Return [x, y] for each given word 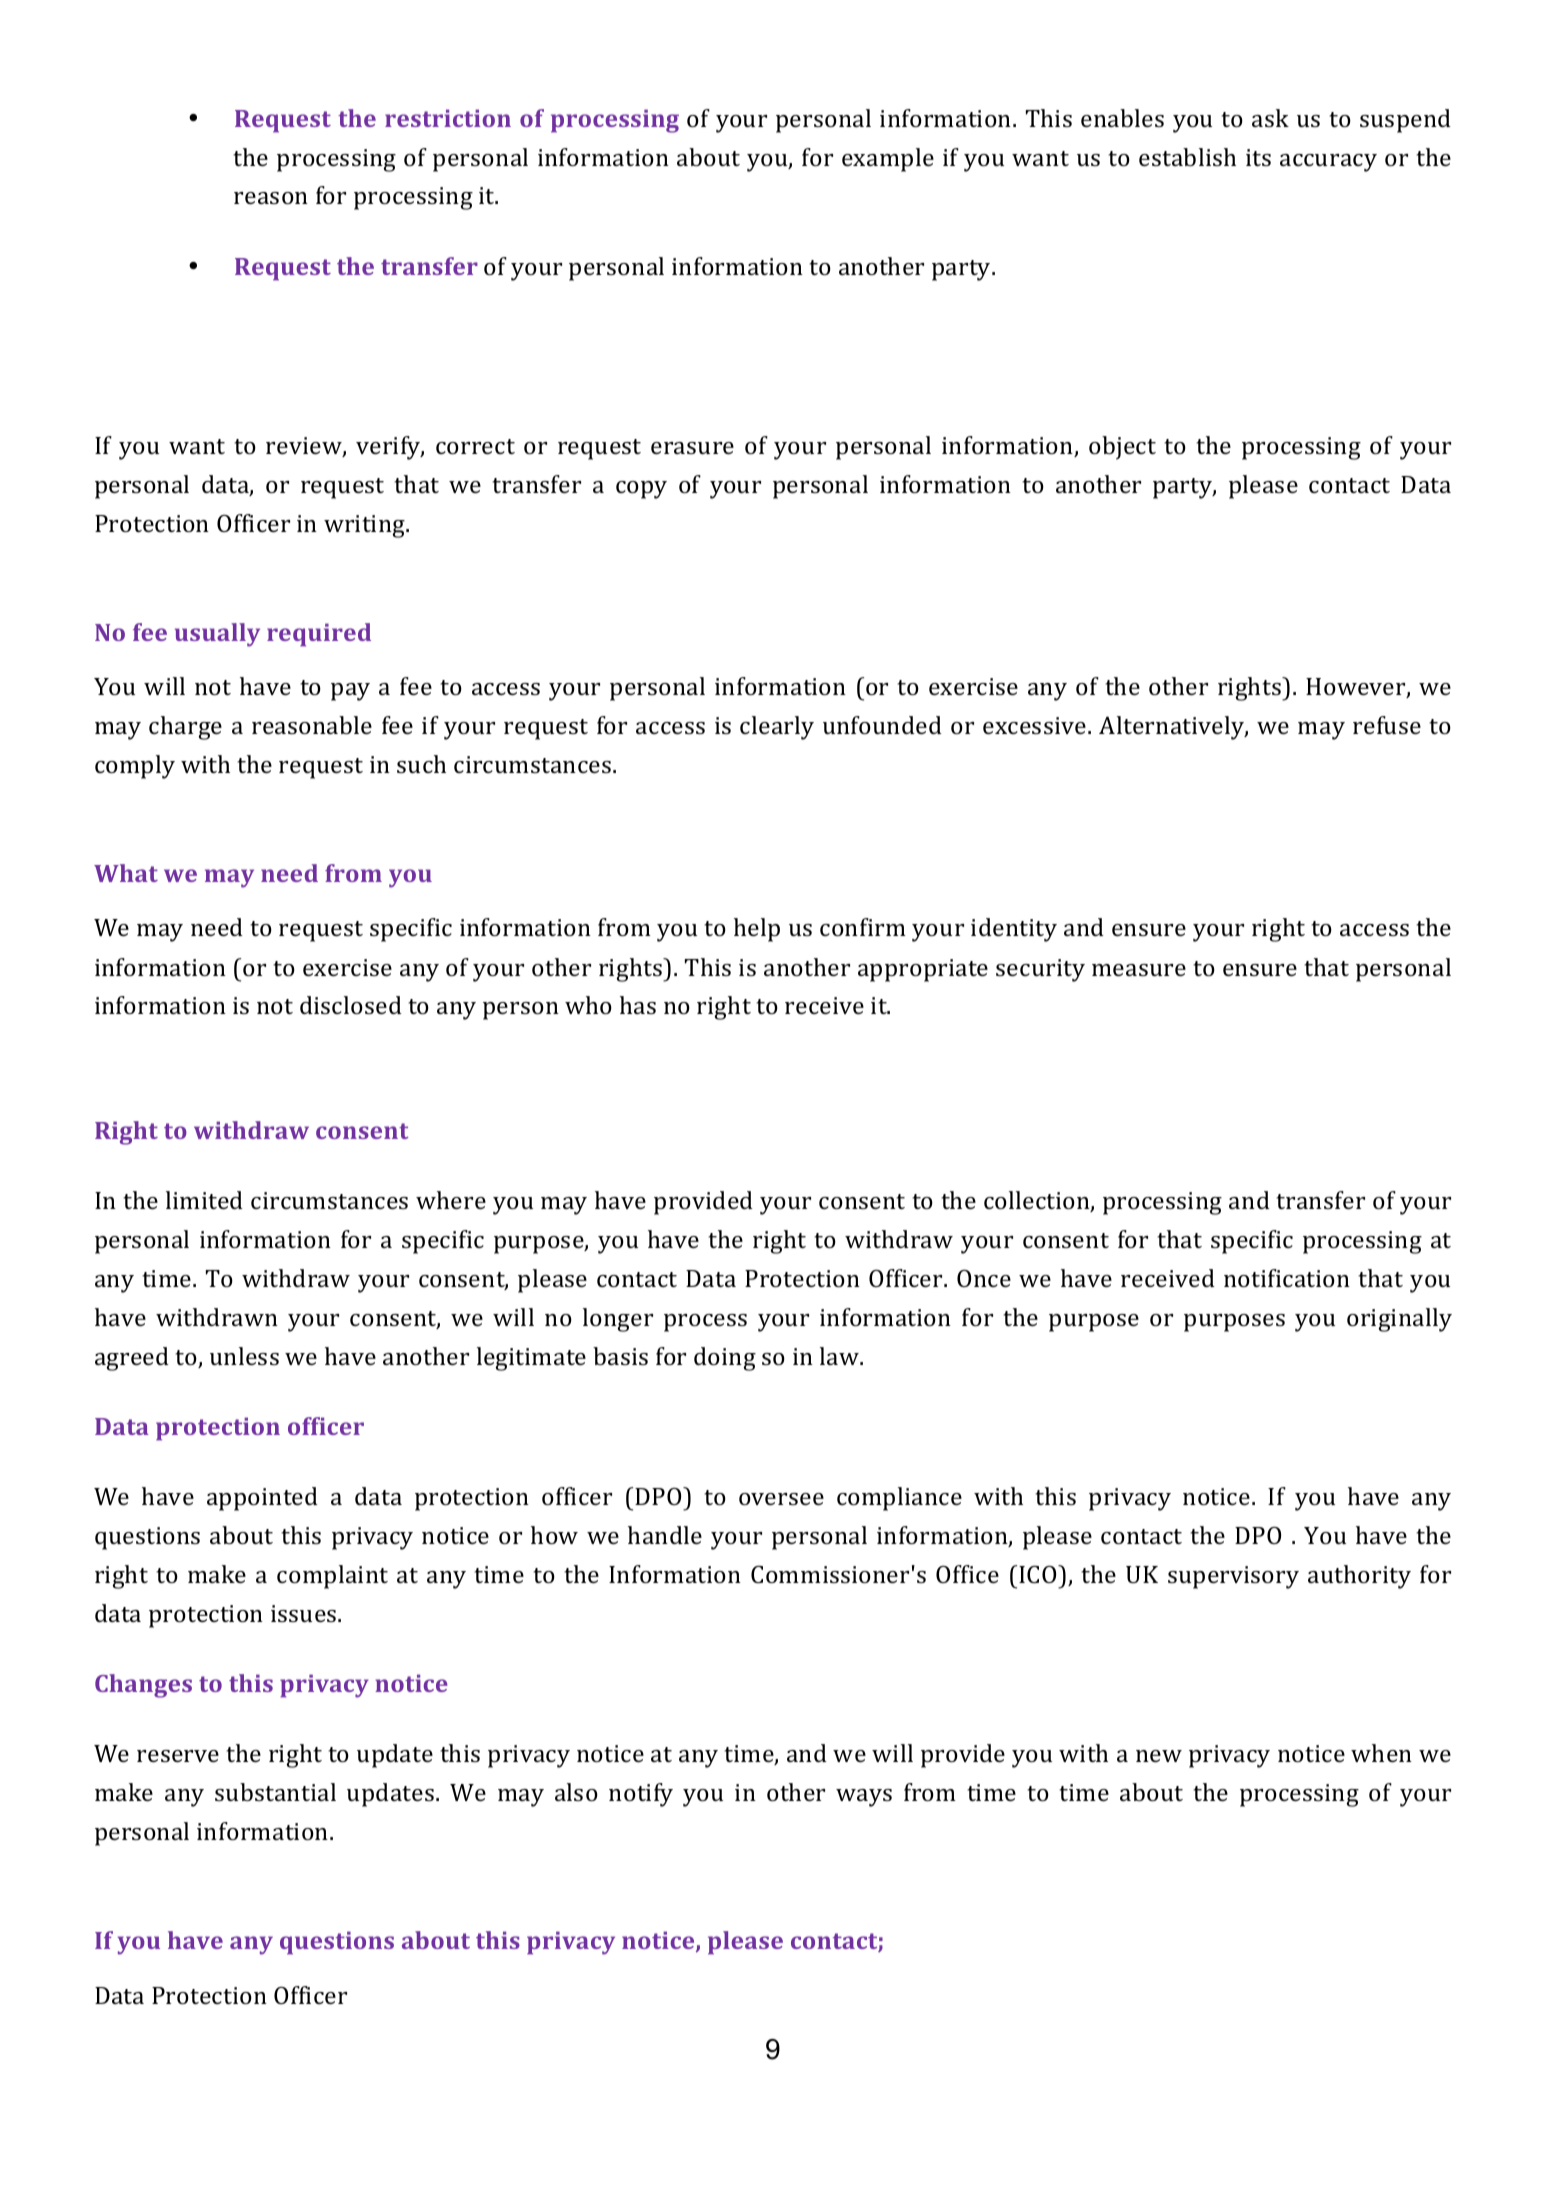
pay [350, 692]
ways [864, 1798]
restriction [448, 118]
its [1258, 157]
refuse [1387, 725]
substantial [275, 1792]
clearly [777, 728]
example [888, 160]
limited [204, 1200]
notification [1287, 1278]
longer [618, 1320]
